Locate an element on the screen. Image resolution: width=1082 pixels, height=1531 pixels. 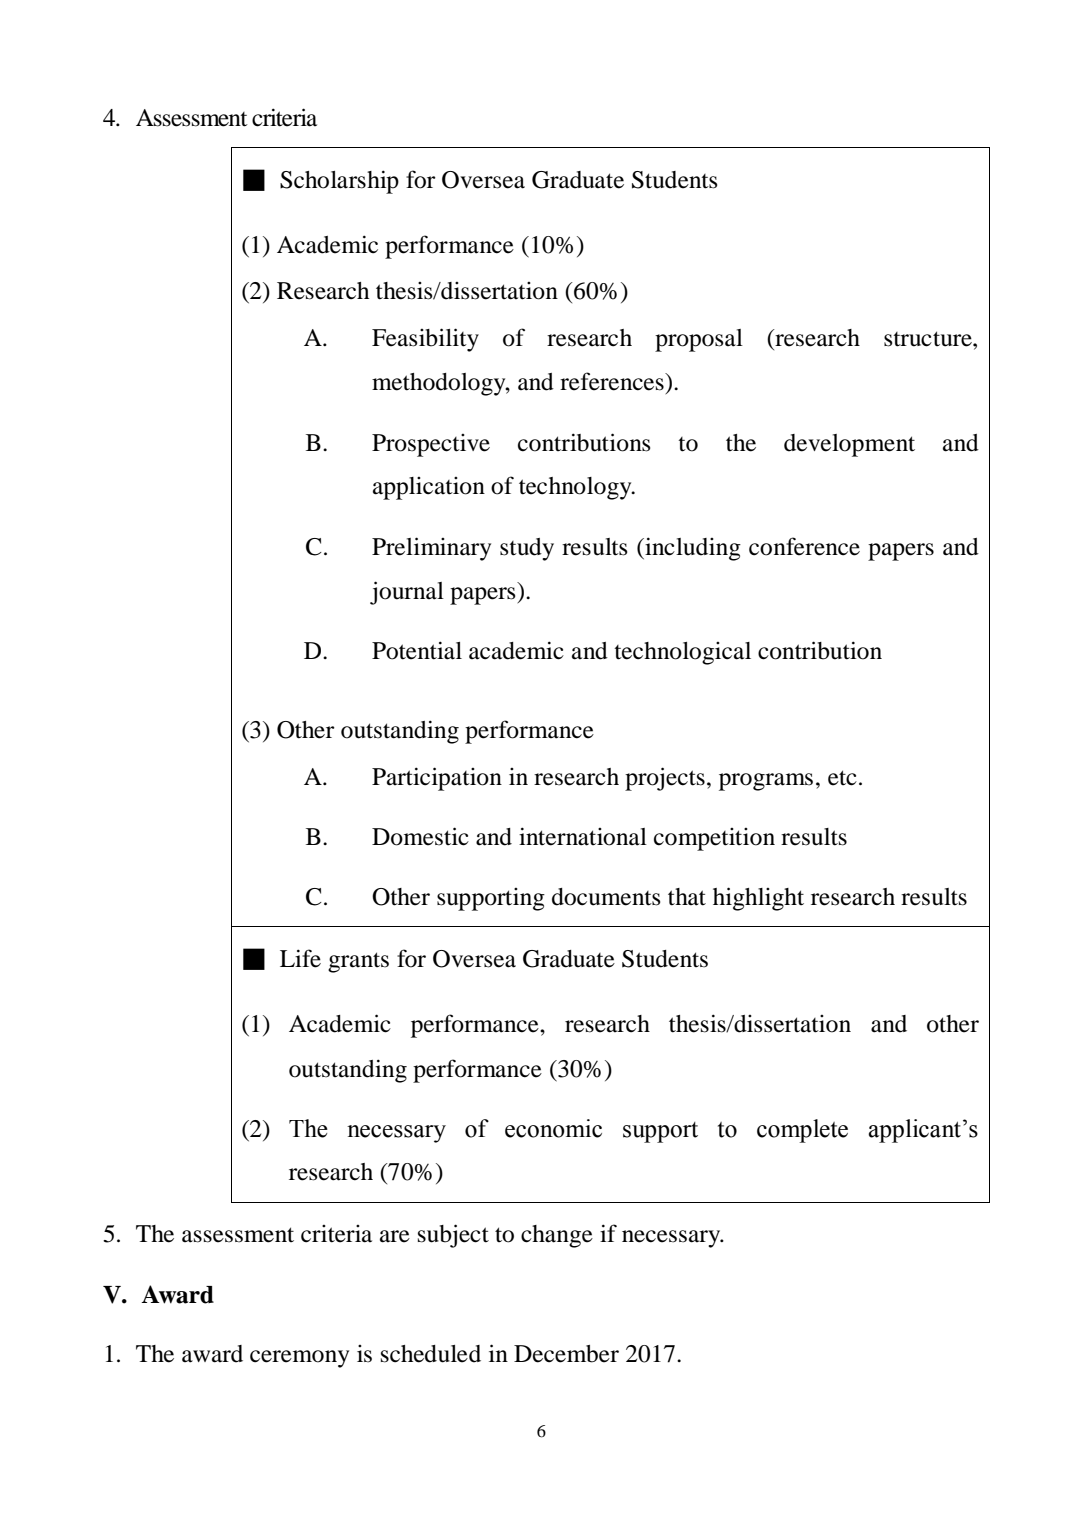
scheduled is located at coordinates (431, 1354).
